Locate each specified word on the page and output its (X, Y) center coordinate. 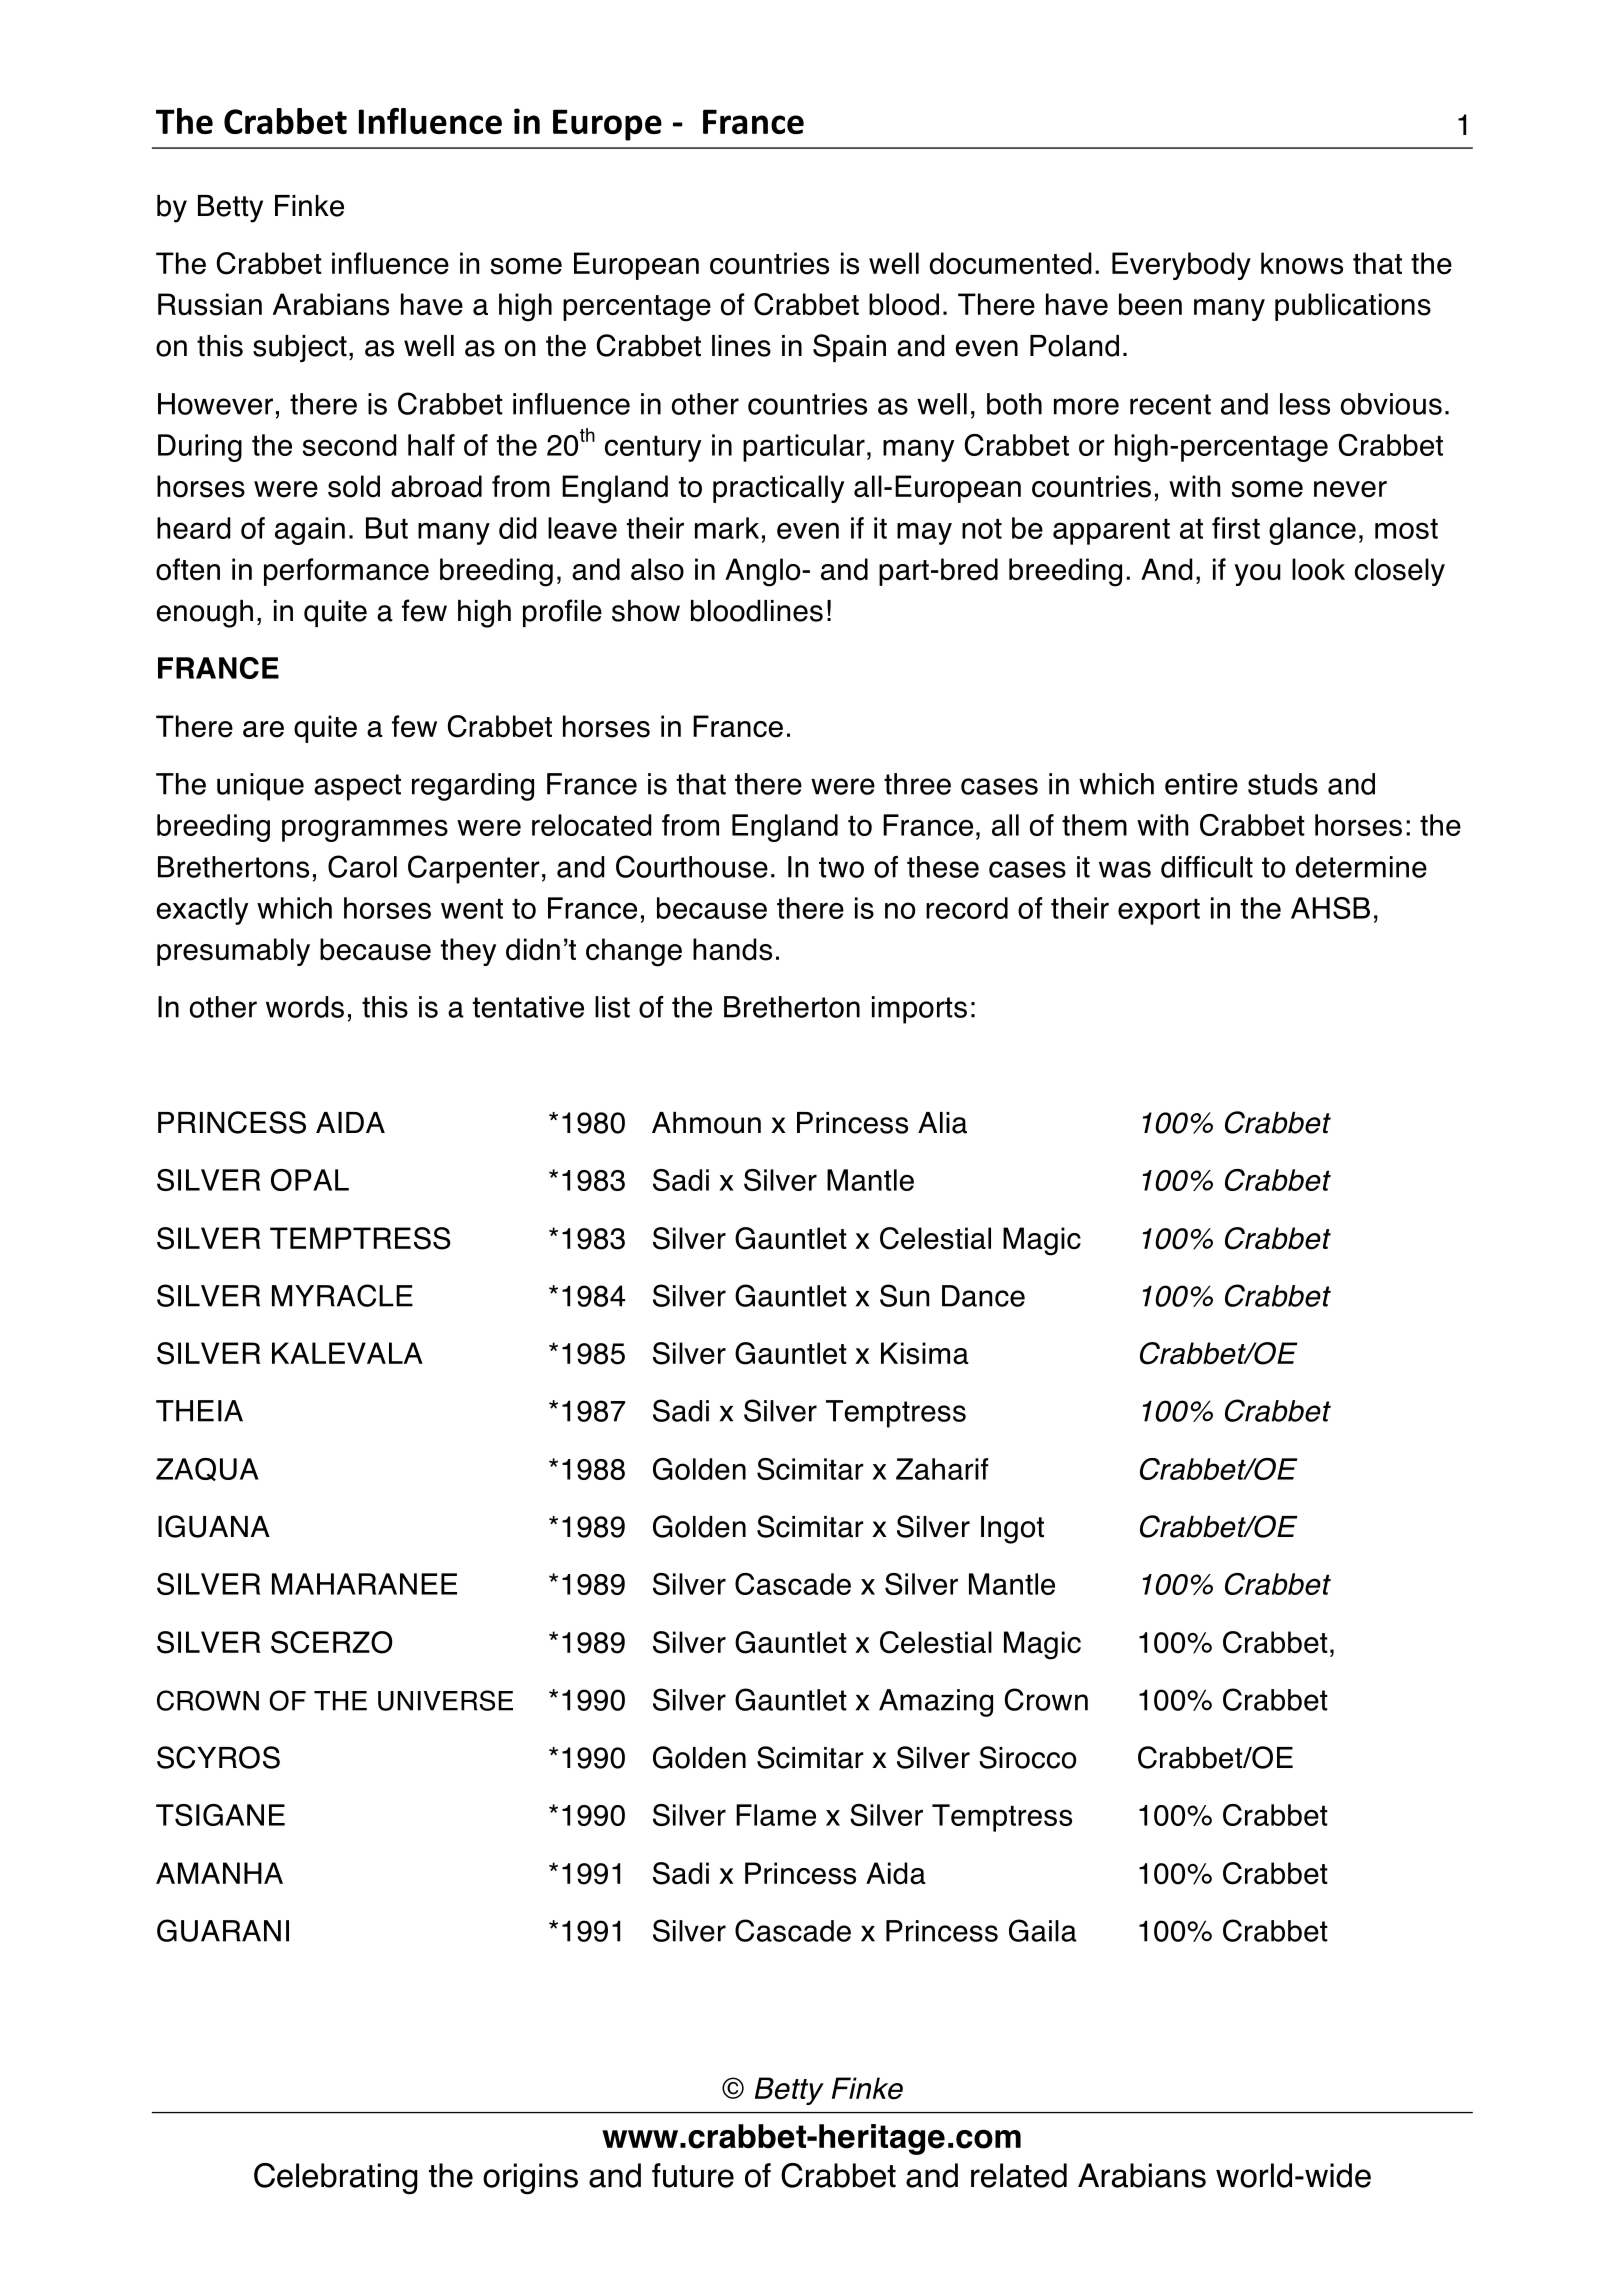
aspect (357, 787)
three (917, 784)
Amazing (936, 1703)
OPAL (310, 1180)
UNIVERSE (445, 1700)
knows (1302, 263)
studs (1283, 784)
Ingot (1012, 1530)
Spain (849, 348)
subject (300, 348)
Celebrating (336, 2179)
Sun (904, 1295)
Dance (983, 1296)
